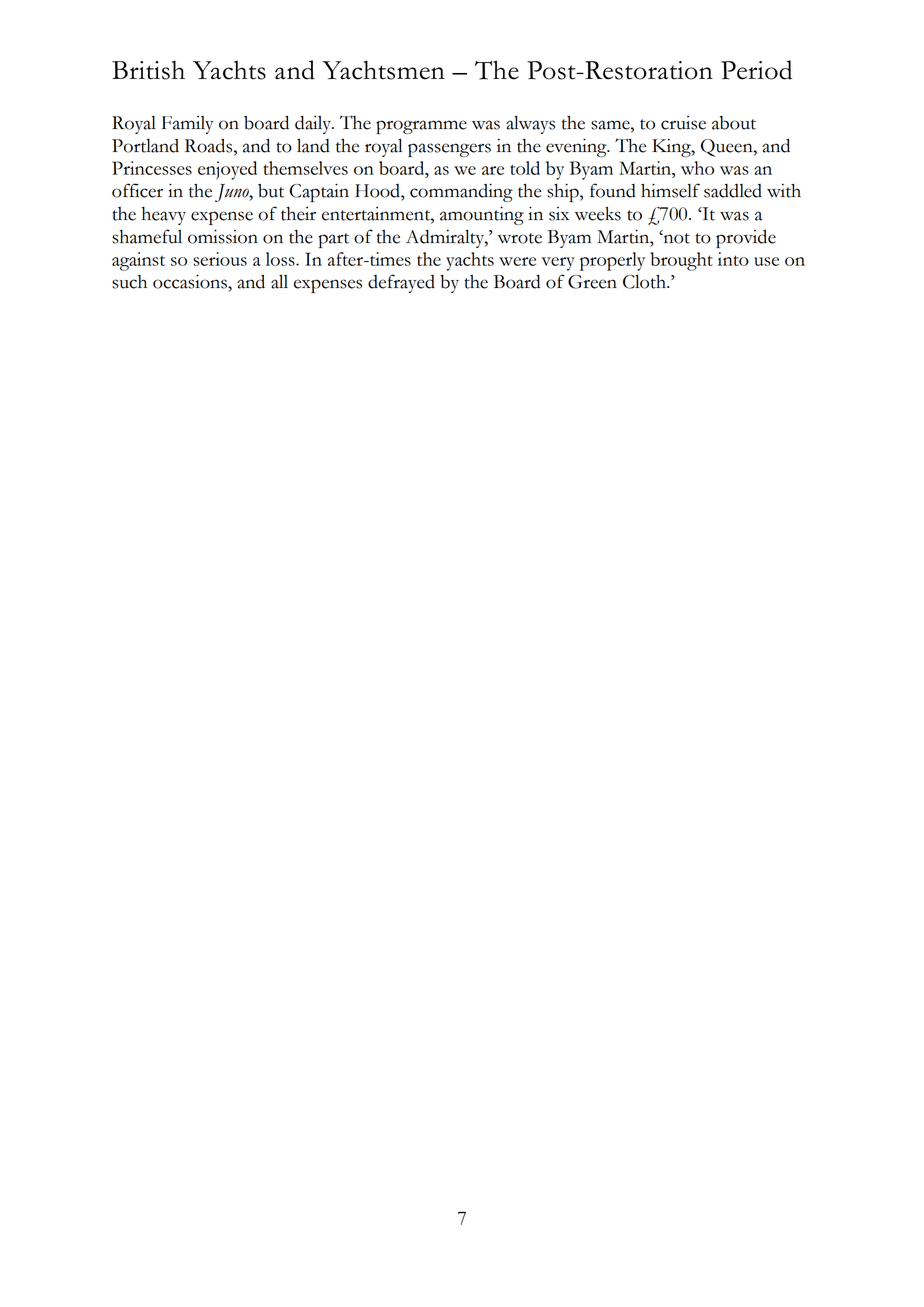  What do you see at coordinates (645, 281) in the screenshot?
I see `Cloth` at bounding box center [645, 281].
